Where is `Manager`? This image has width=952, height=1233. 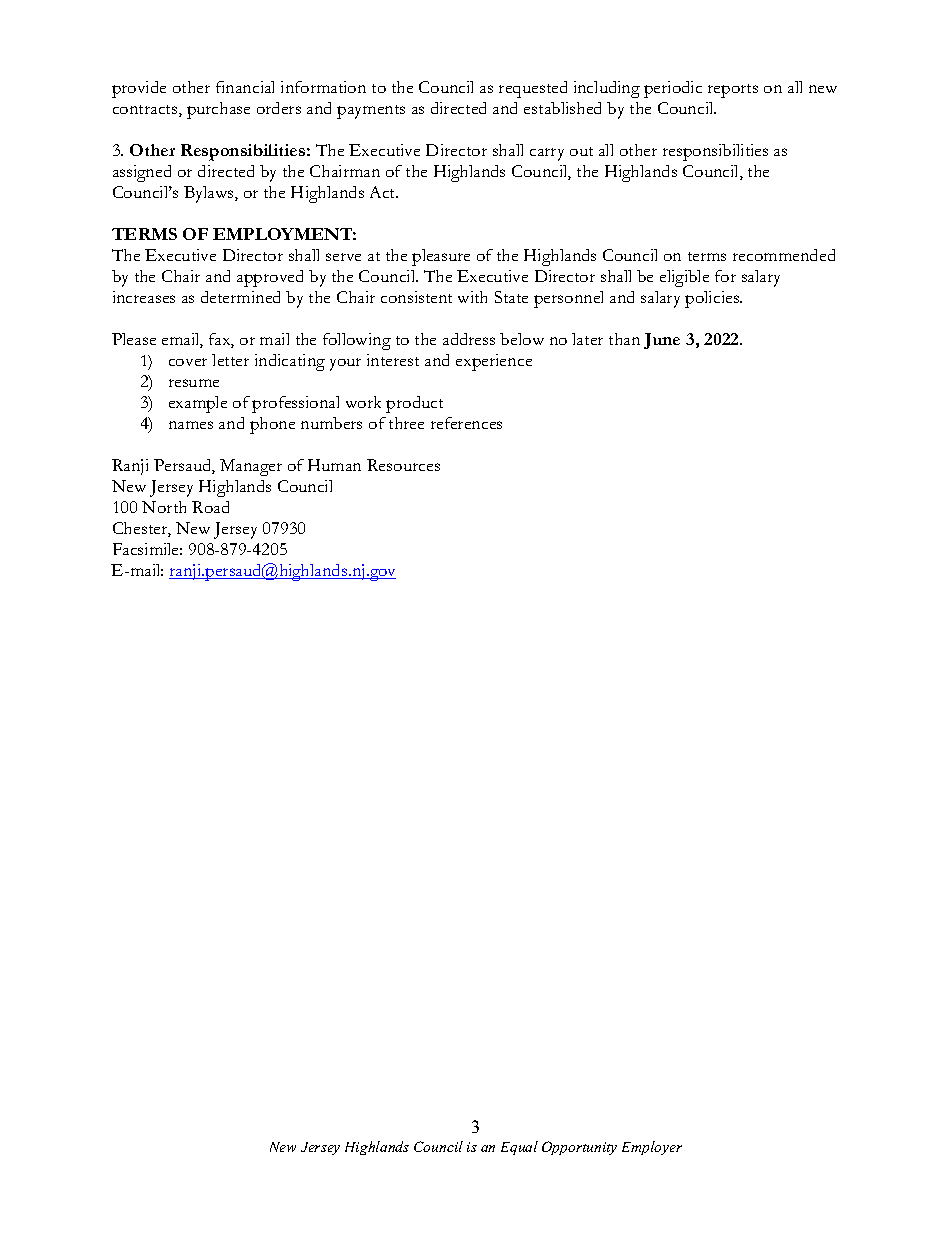
Manager is located at coordinates (251, 467).
